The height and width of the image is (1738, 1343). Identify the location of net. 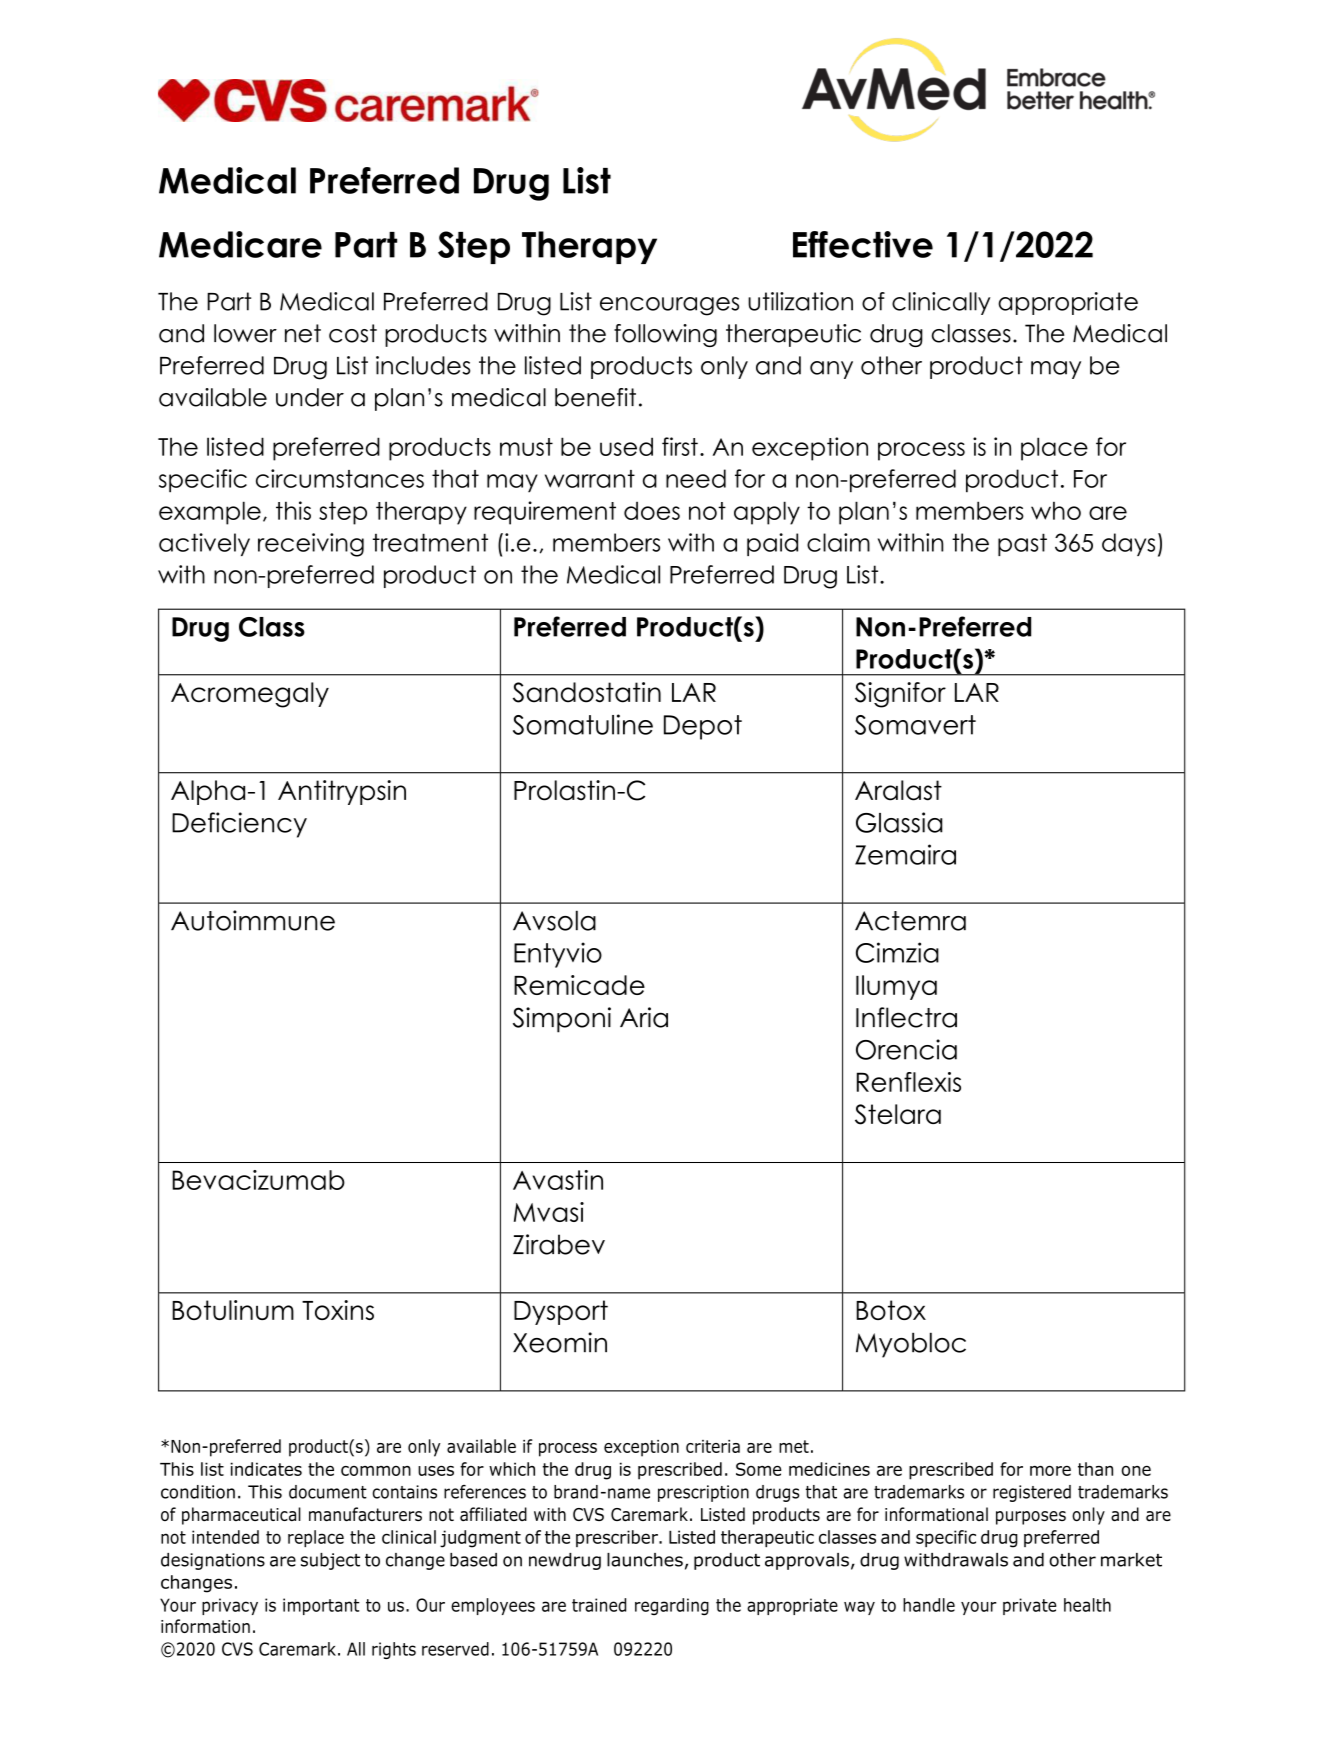
(303, 333).
